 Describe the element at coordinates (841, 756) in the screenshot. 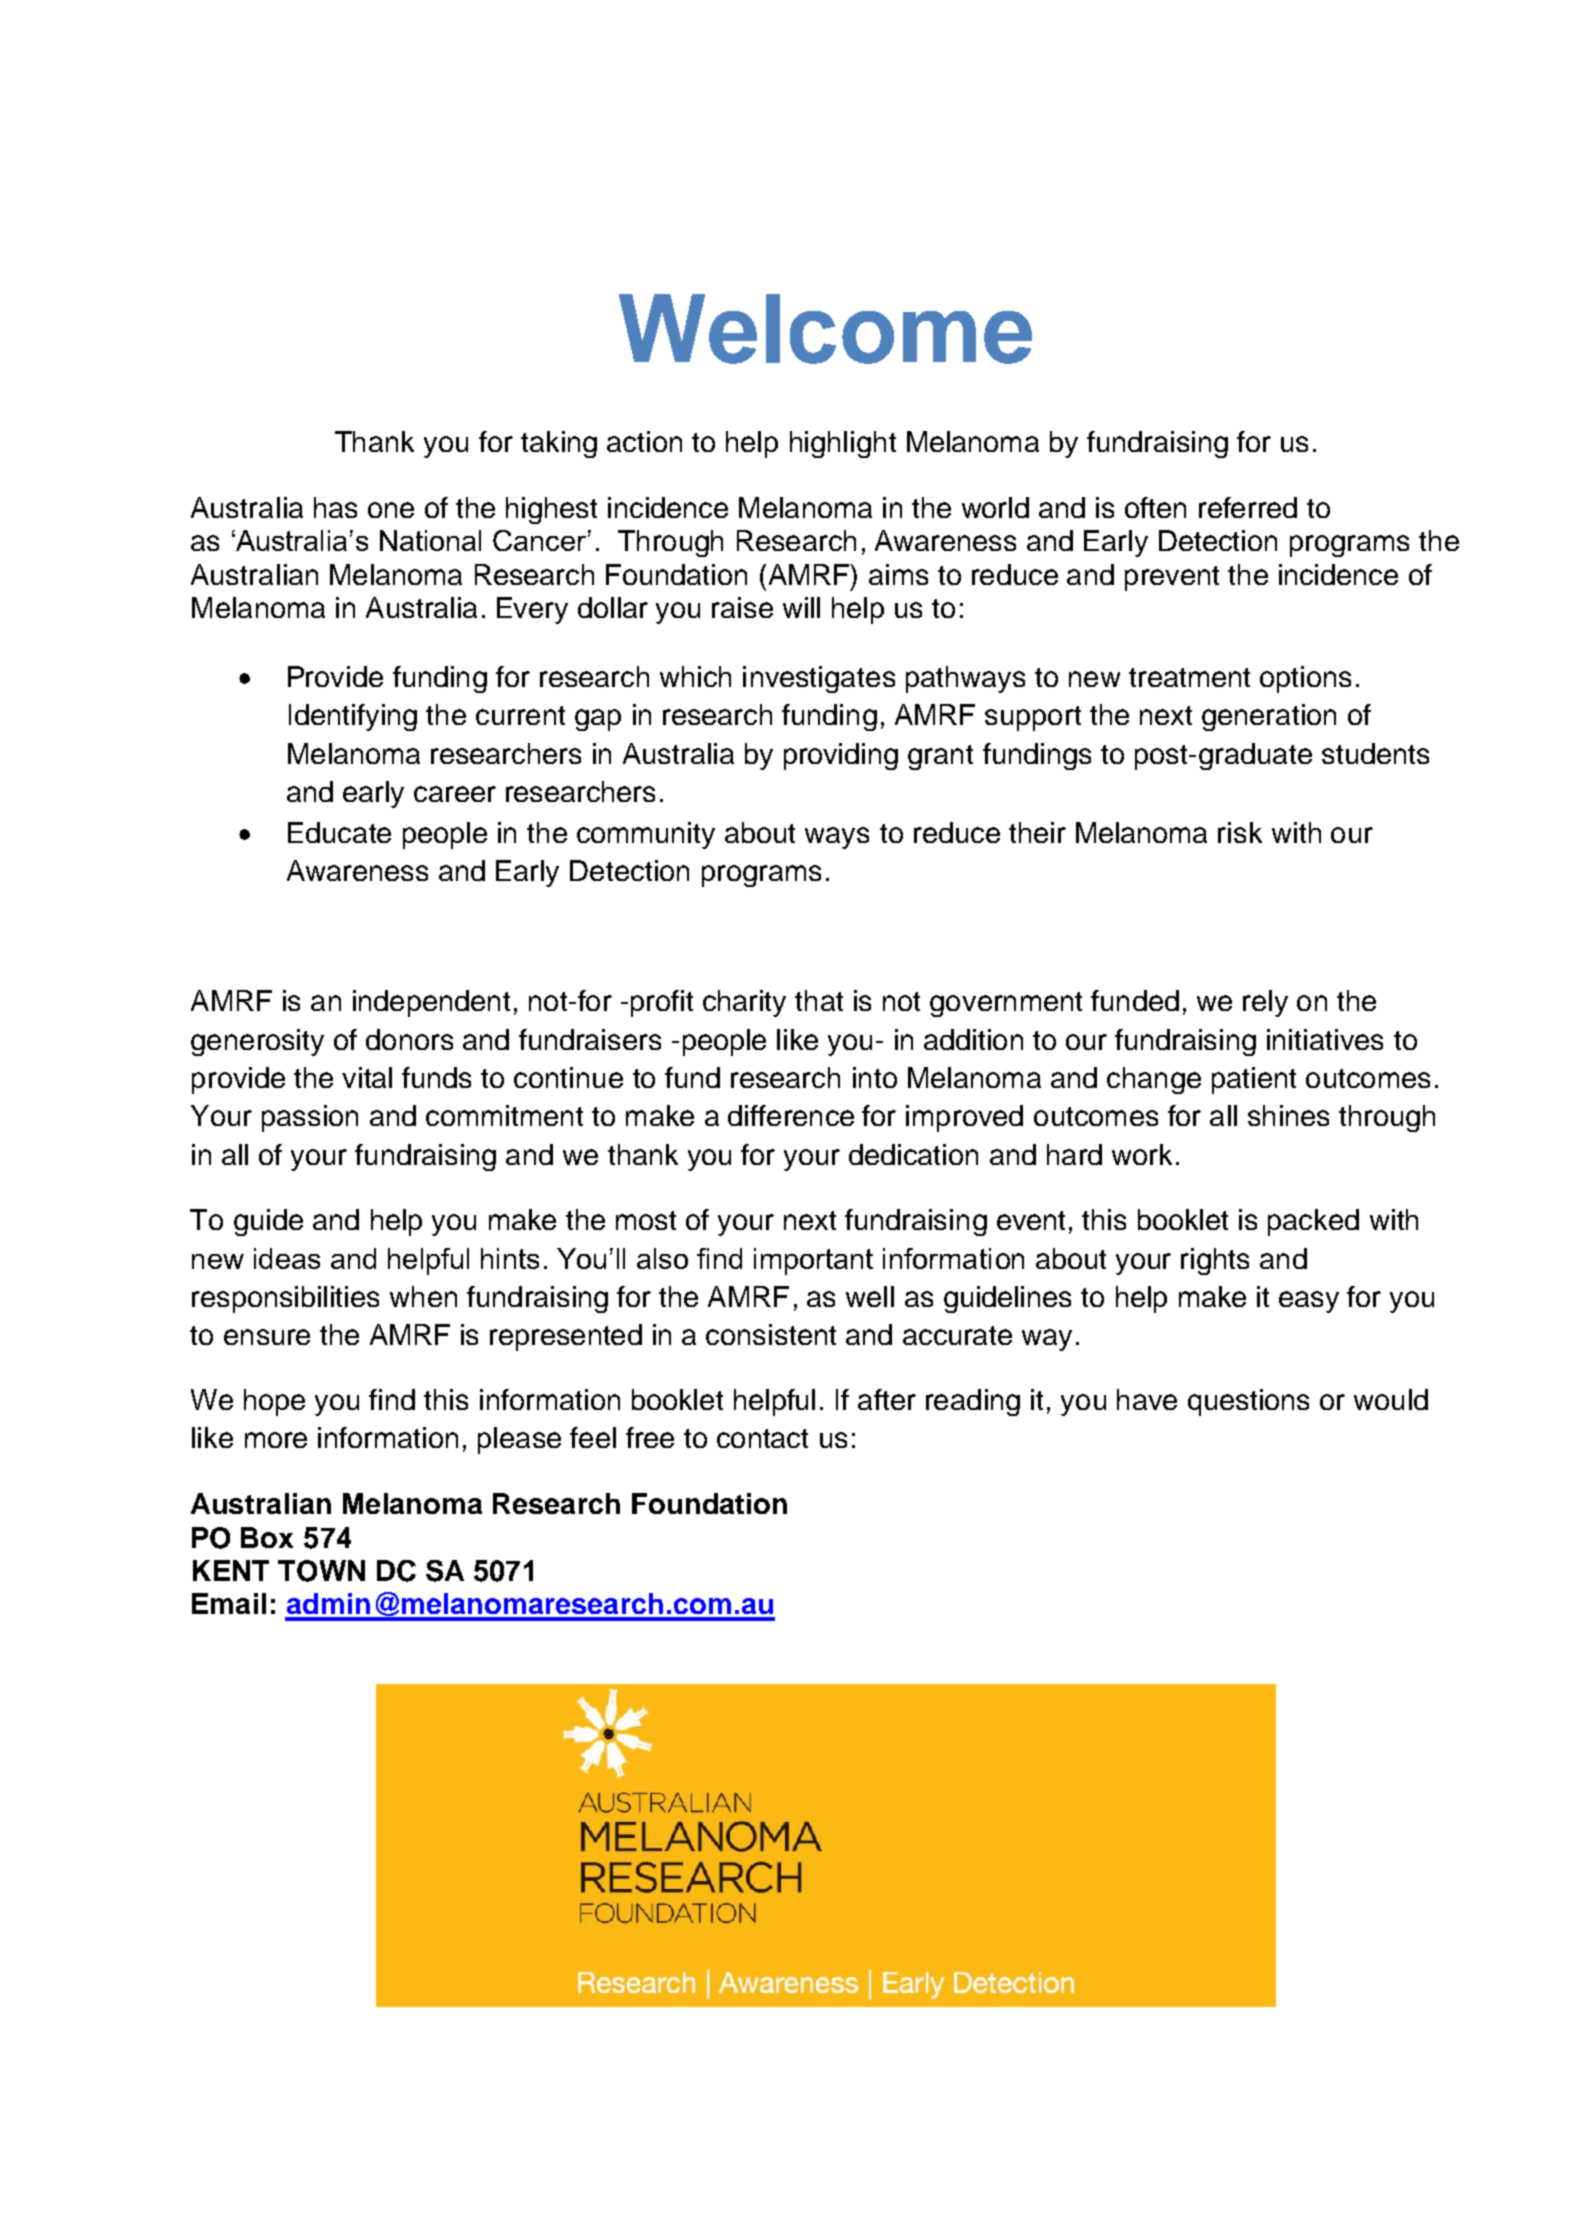

I see `providing` at that location.
